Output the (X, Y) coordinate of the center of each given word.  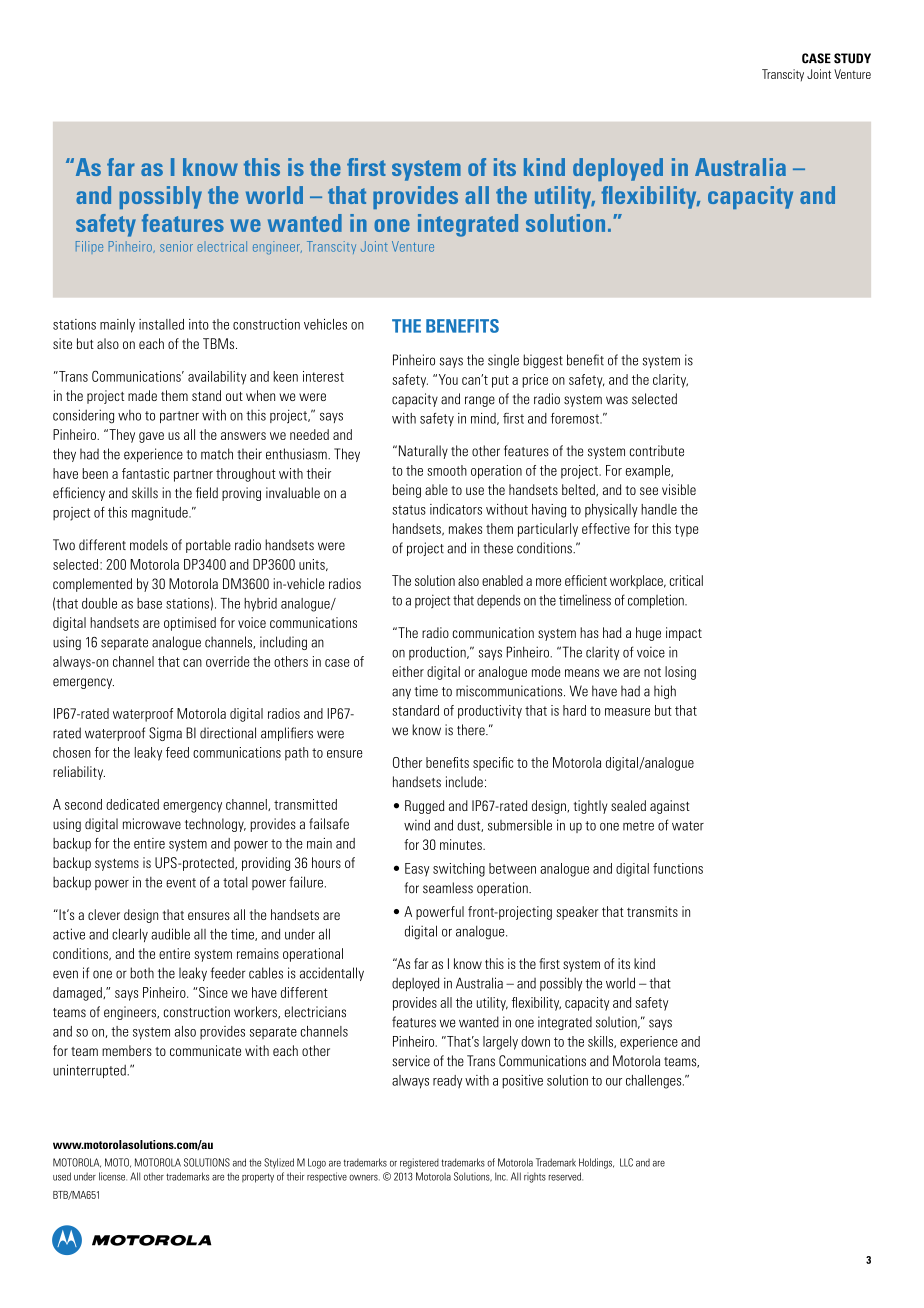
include (464, 782)
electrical (222, 246)
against (670, 807)
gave (151, 437)
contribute (657, 451)
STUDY (852, 58)
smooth (447, 470)
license (113, 1176)
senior (176, 246)
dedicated (132, 804)
